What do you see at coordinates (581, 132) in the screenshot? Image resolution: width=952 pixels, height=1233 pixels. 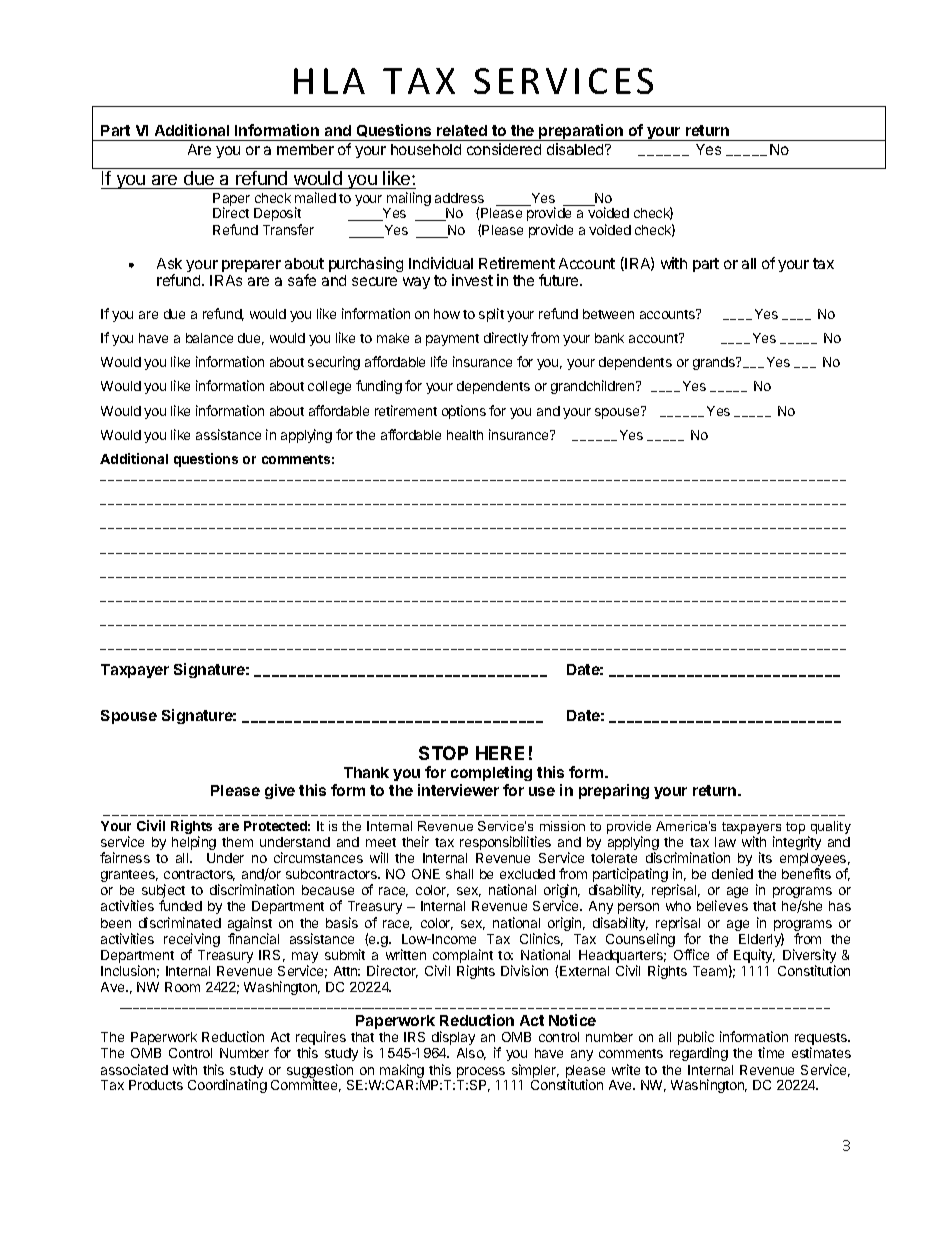 I see `preparation` at bounding box center [581, 132].
